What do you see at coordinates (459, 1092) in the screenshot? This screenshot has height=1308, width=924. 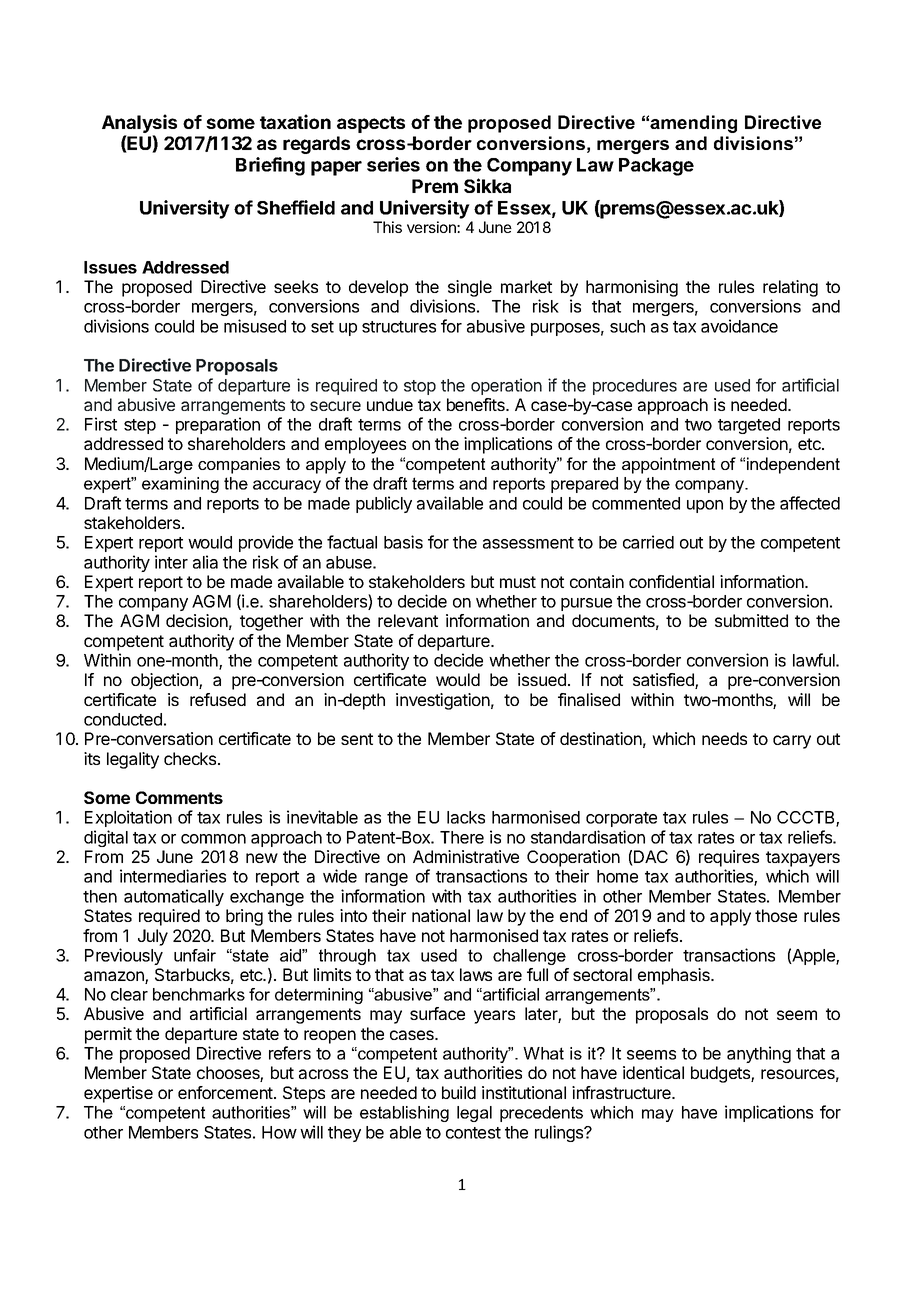 I see `build` at bounding box center [459, 1092].
